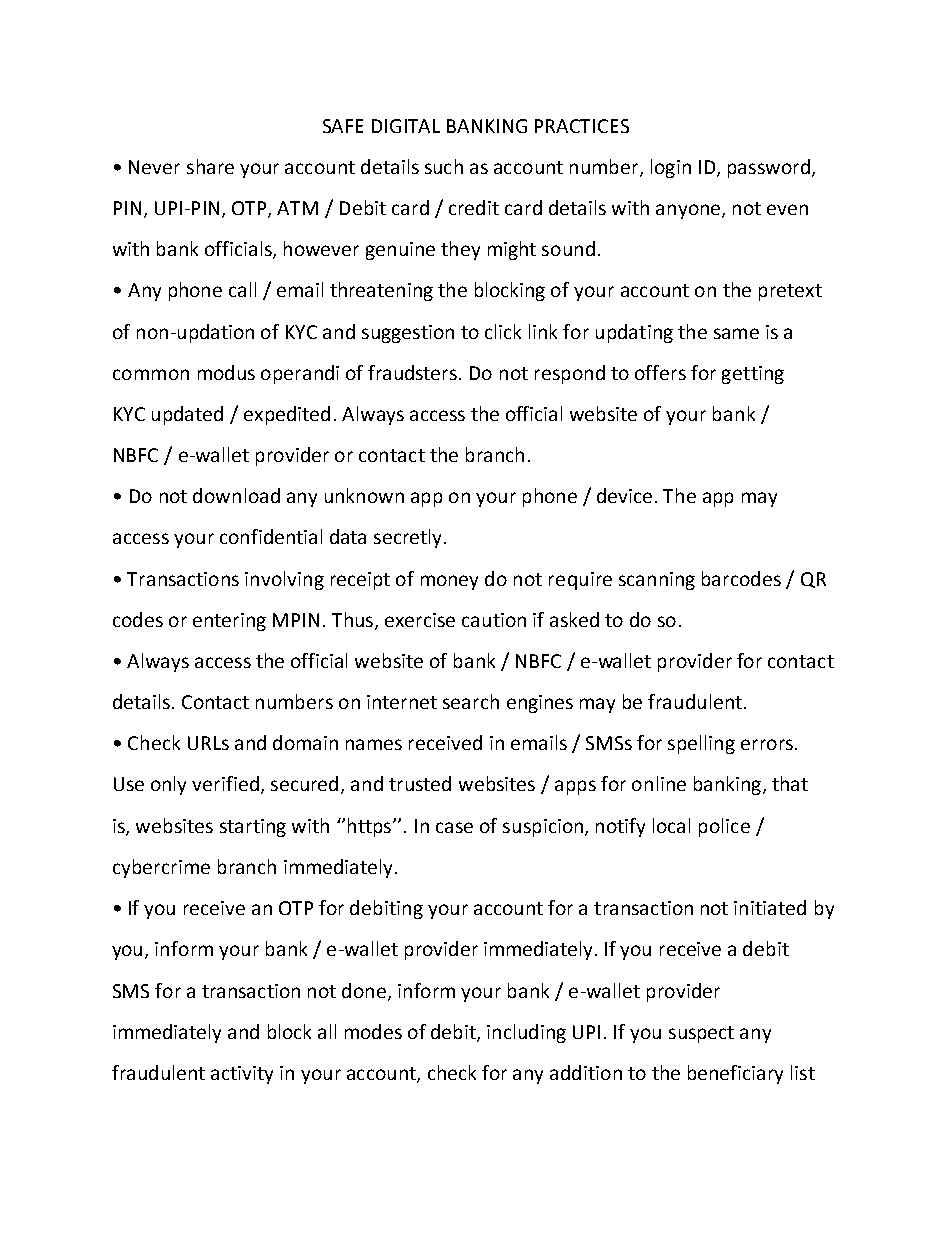 This screenshot has width=952, height=1233. I want to click on spelling, so click(701, 744).
